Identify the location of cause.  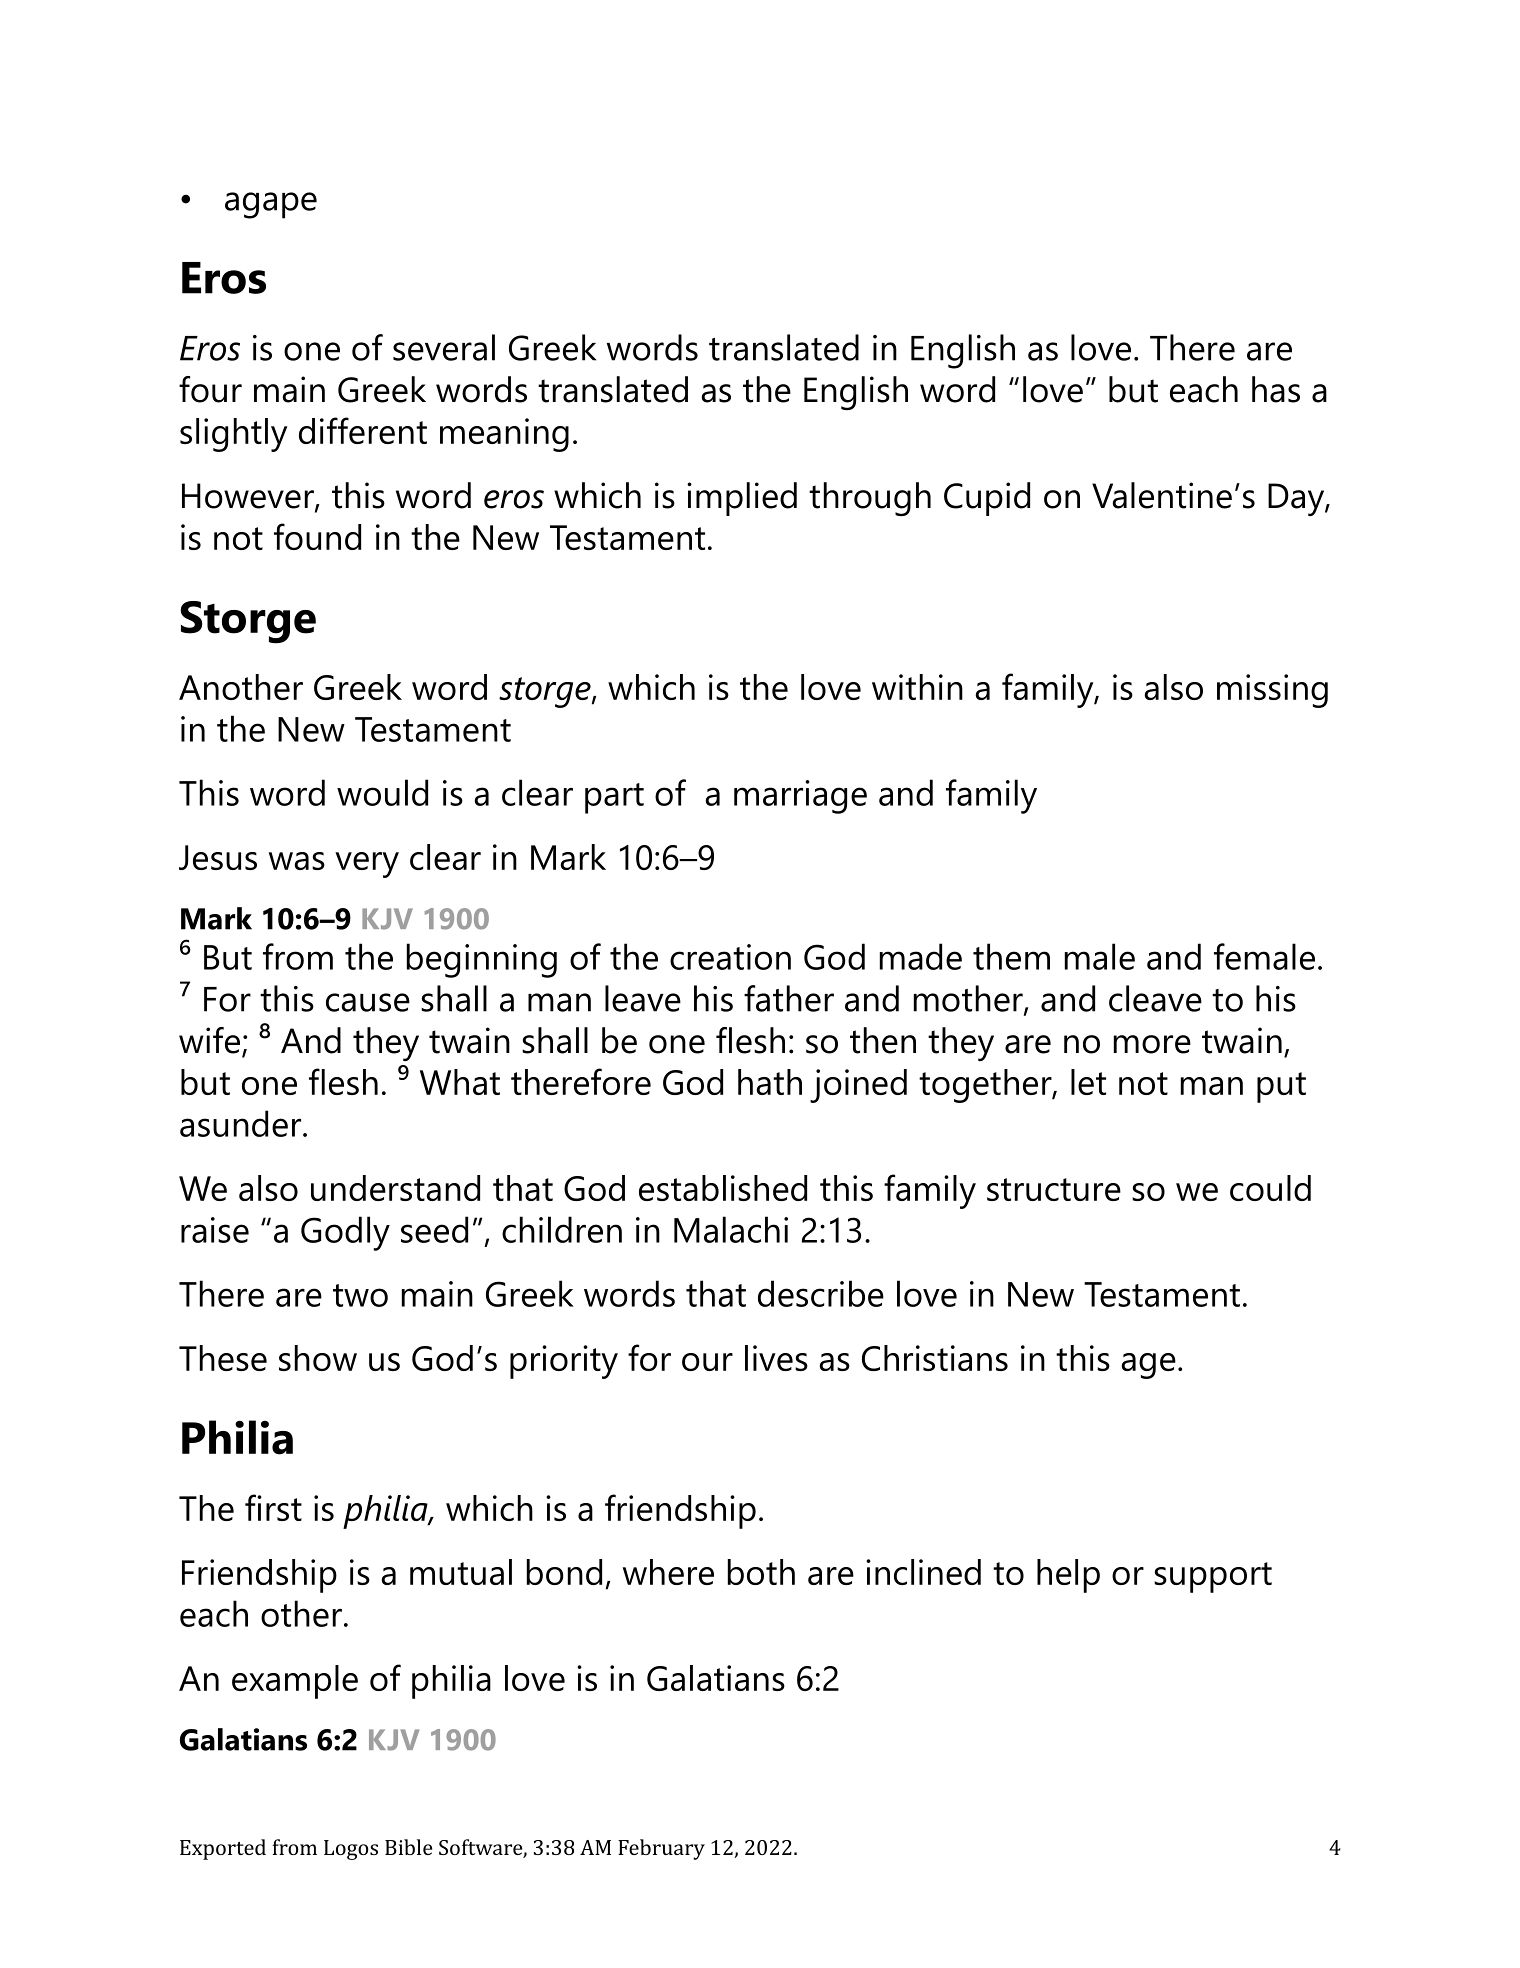
(368, 1002).
